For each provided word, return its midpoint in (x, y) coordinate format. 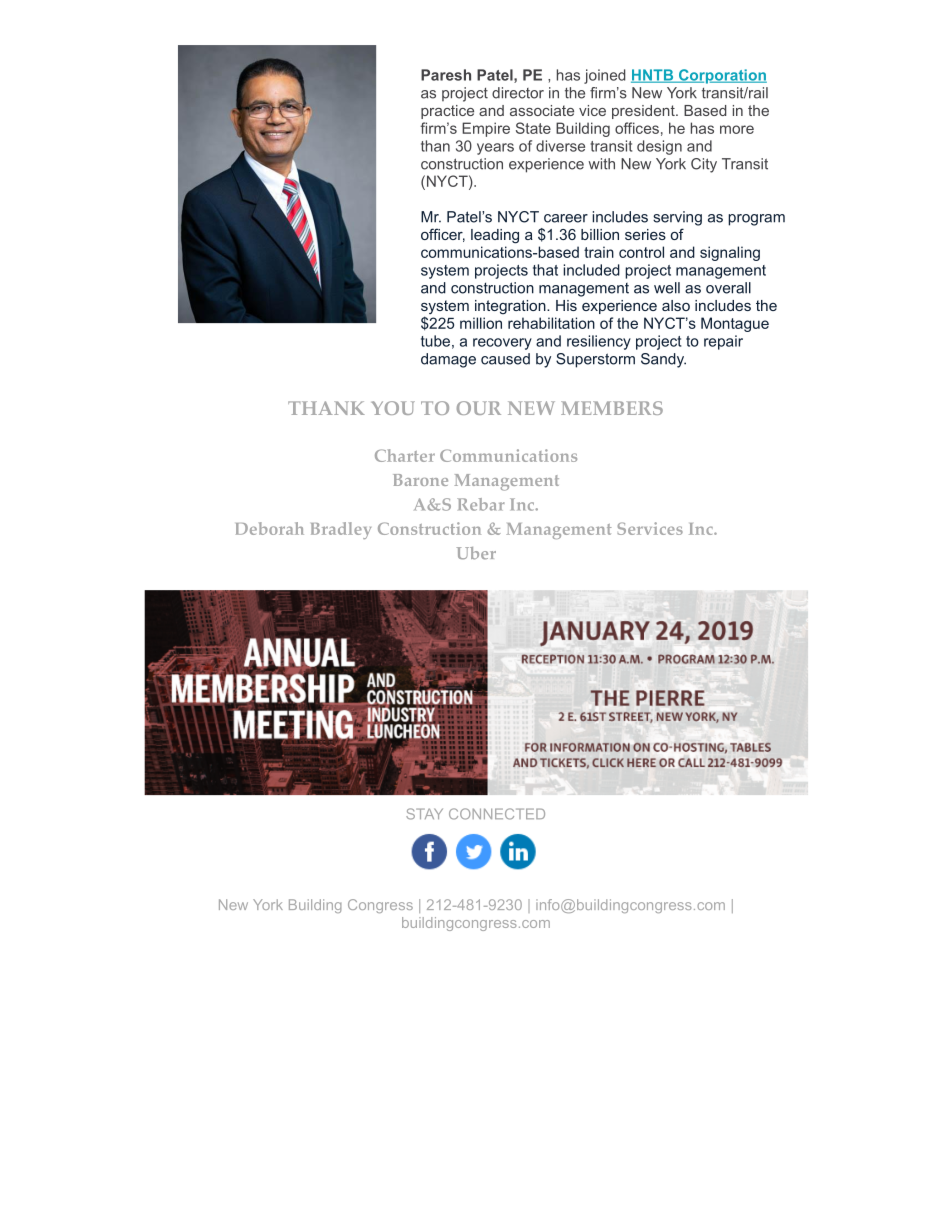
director (518, 93)
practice (447, 112)
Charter (405, 455)
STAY (424, 814)
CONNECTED (497, 814)
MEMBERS (612, 408)
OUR (479, 408)
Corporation (721, 76)
